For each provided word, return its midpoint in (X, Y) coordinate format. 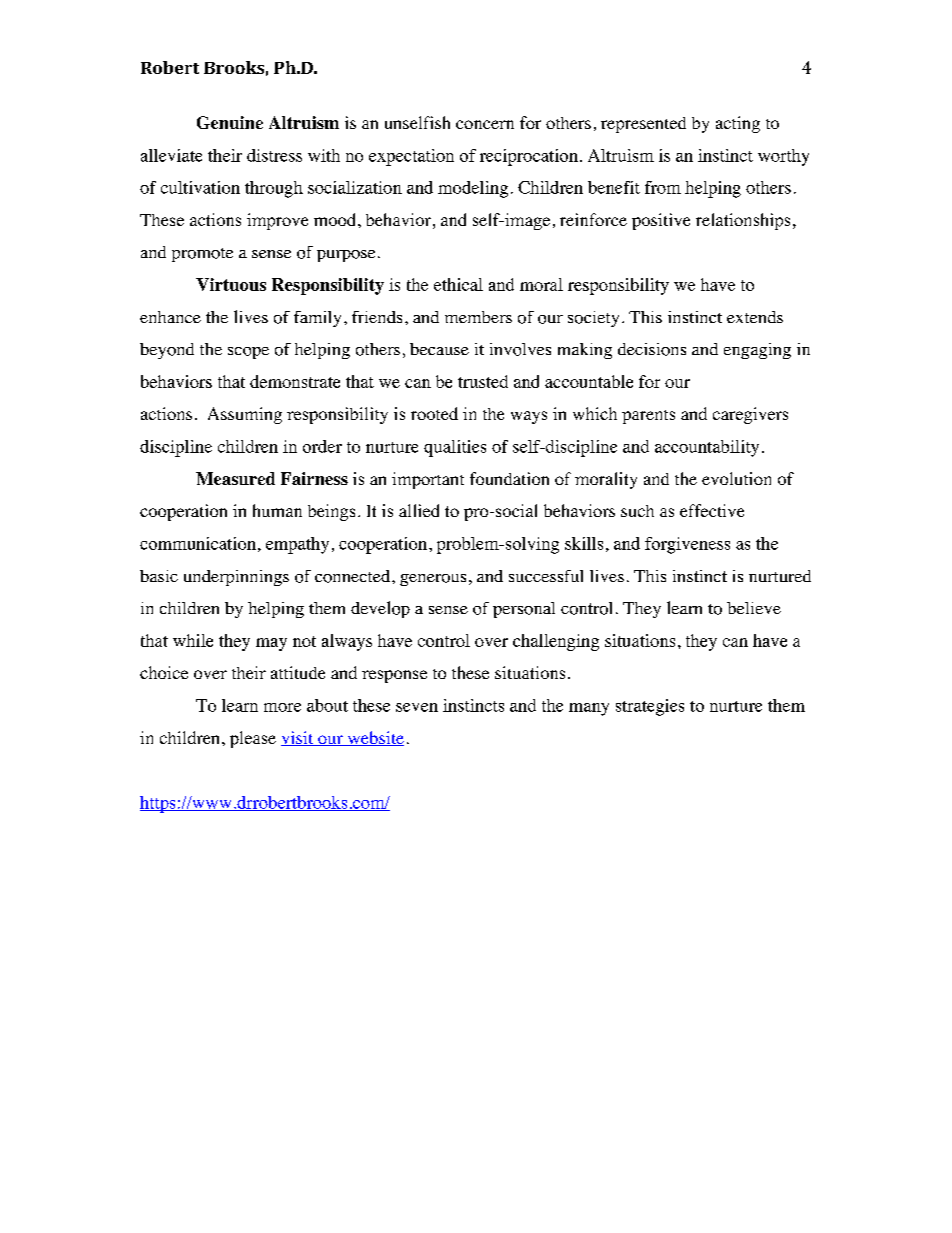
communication (198, 543)
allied (419, 510)
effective (712, 510)
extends (755, 317)
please (253, 739)
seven (417, 707)
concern (485, 124)
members (478, 317)
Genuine (230, 122)
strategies (650, 707)
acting (738, 124)
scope (248, 353)
